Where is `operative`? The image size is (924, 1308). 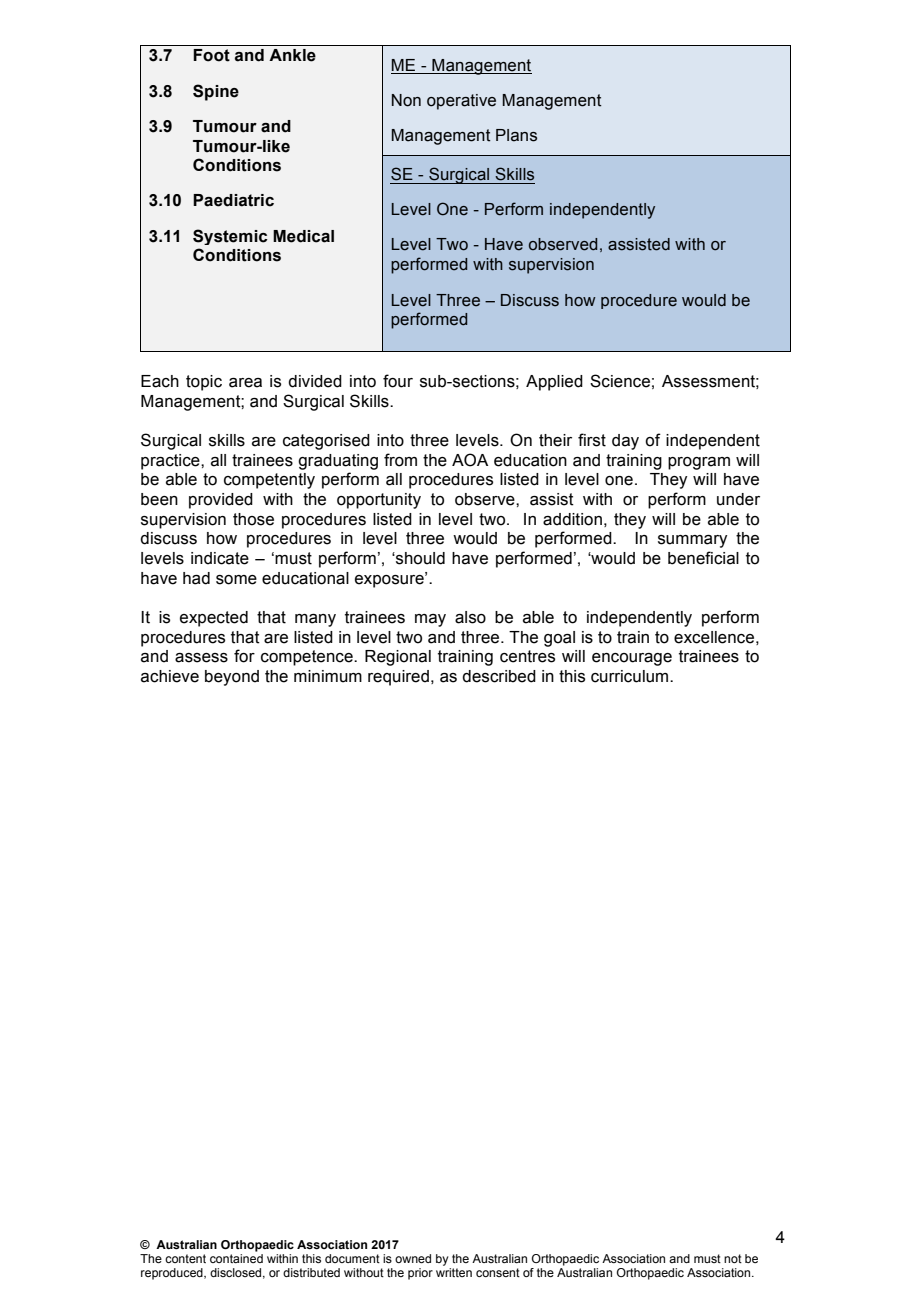 operative is located at coordinates (461, 102).
